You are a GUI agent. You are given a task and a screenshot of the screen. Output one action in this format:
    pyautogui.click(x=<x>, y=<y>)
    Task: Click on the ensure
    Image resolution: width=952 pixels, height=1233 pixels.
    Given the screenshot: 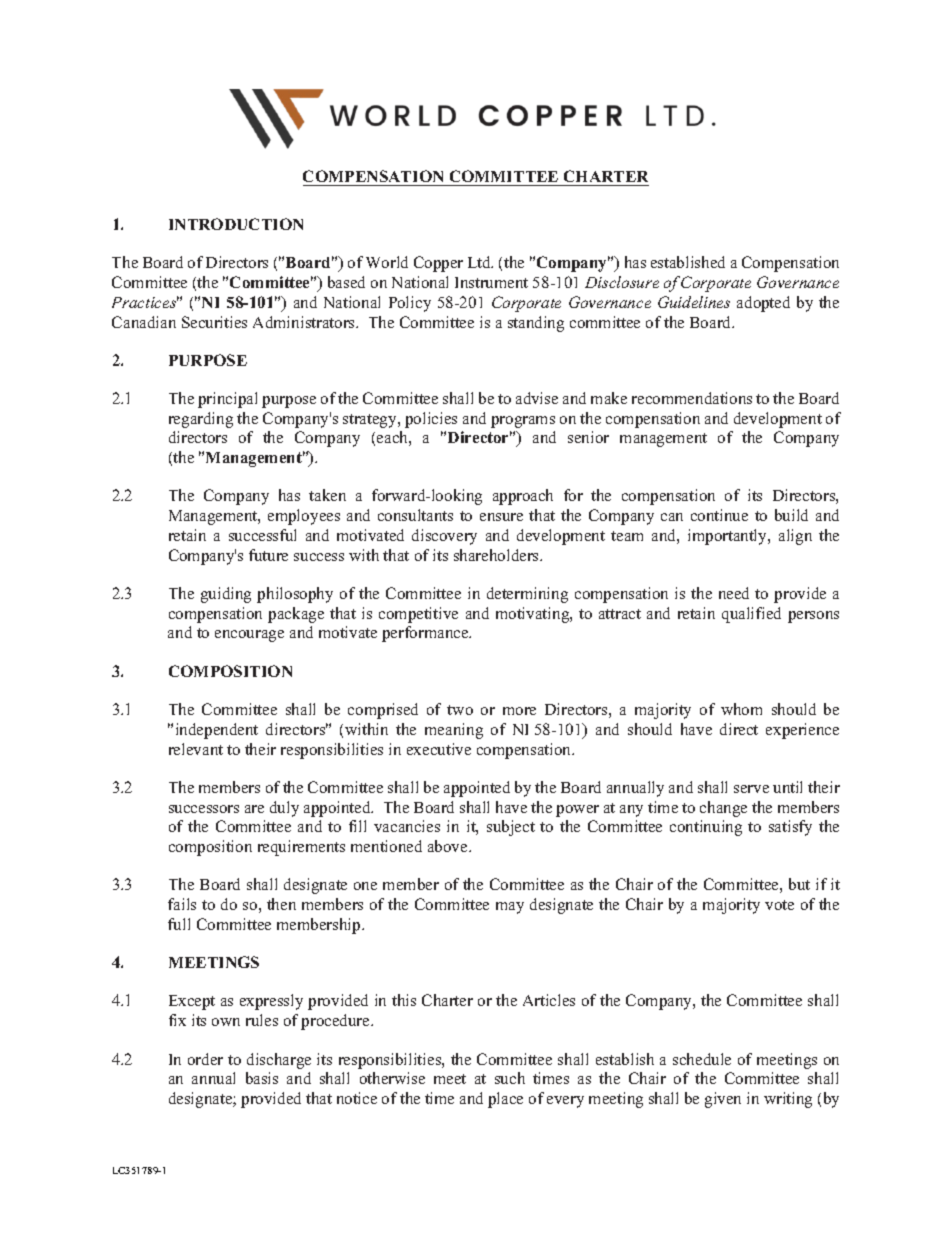 What is the action you would take?
    pyautogui.click(x=501, y=517)
